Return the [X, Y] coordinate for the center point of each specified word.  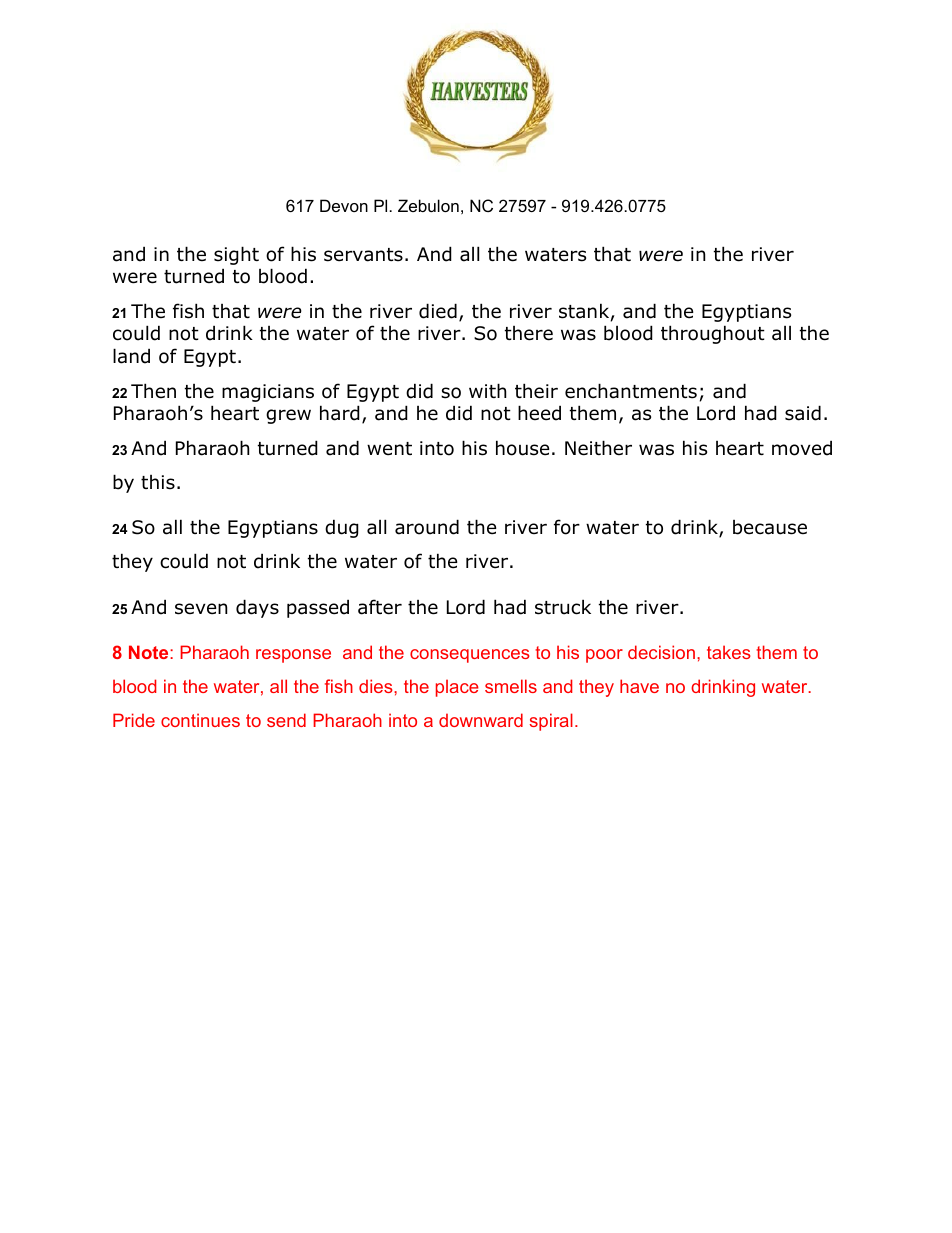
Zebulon [428, 205]
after [380, 607]
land [131, 356]
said [803, 413]
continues [200, 720]
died [438, 311]
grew [288, 416]
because [770, 527]
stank [584, 311]
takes [729, 652]
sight [236, 255]
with [487, 390]
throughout [713, 334]
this [158, 482]
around [427, 527]
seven [201, 609]
